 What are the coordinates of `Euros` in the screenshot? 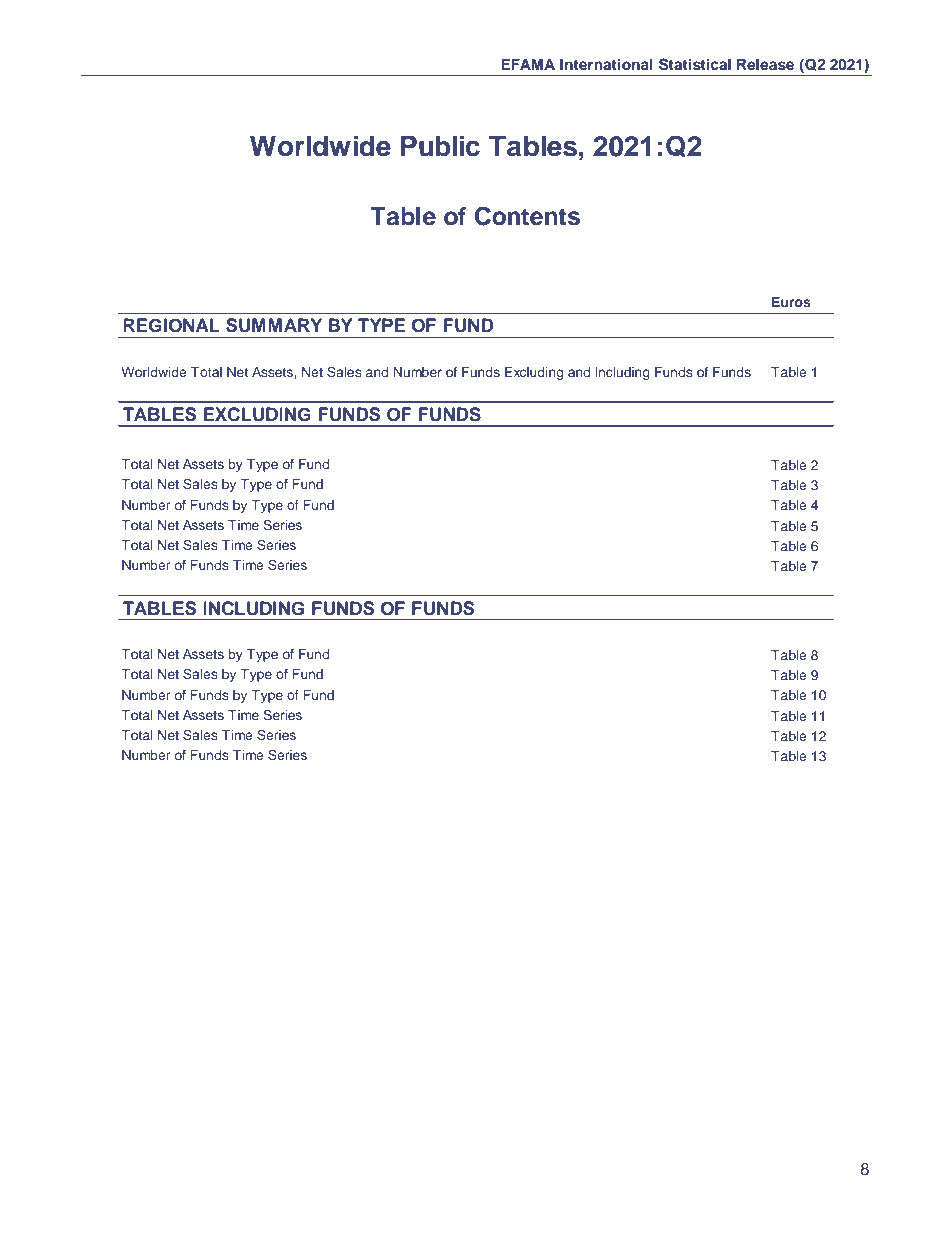 It's located at (791, 302).
